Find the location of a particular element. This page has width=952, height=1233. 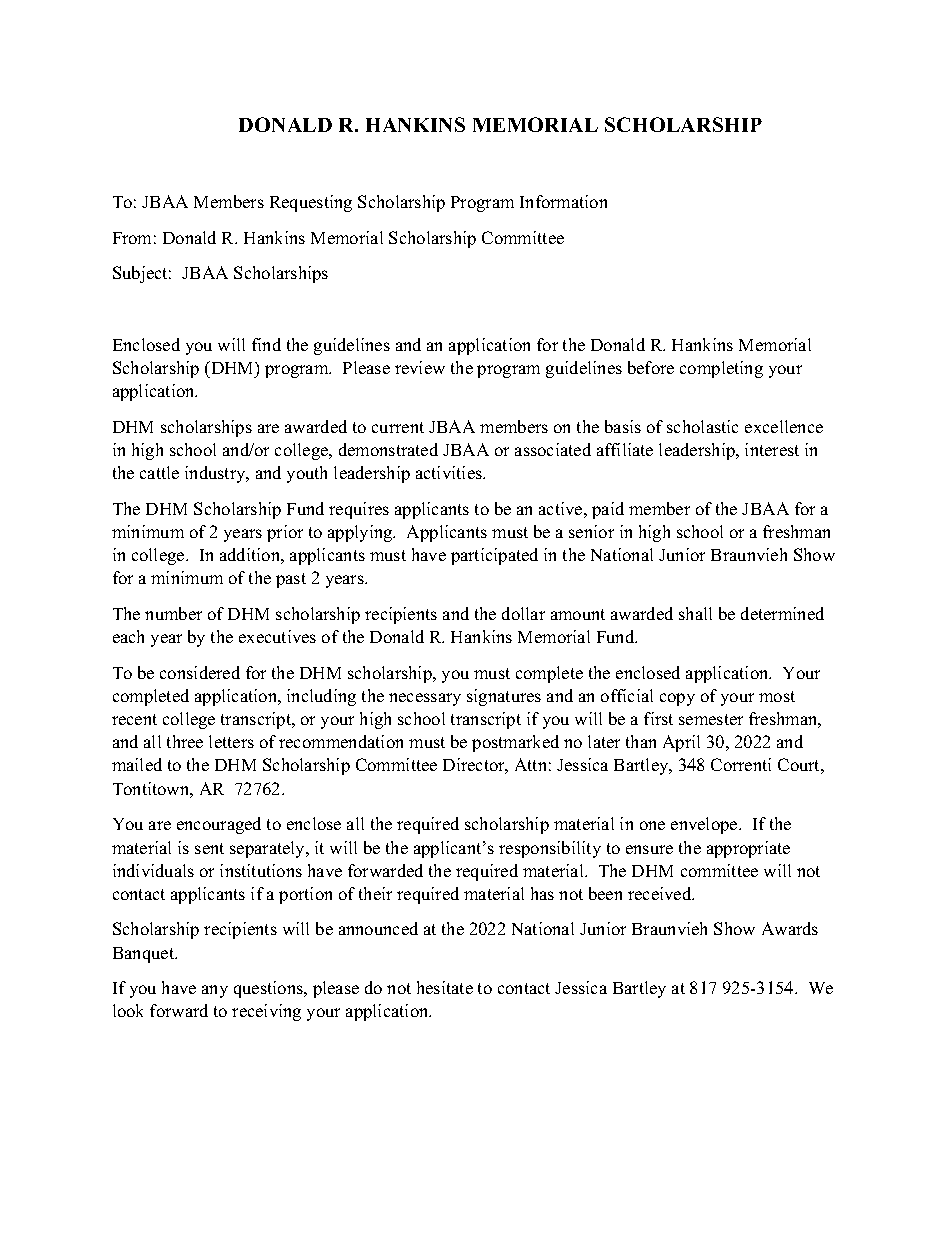

Director is located at coordinates (475, 766).
